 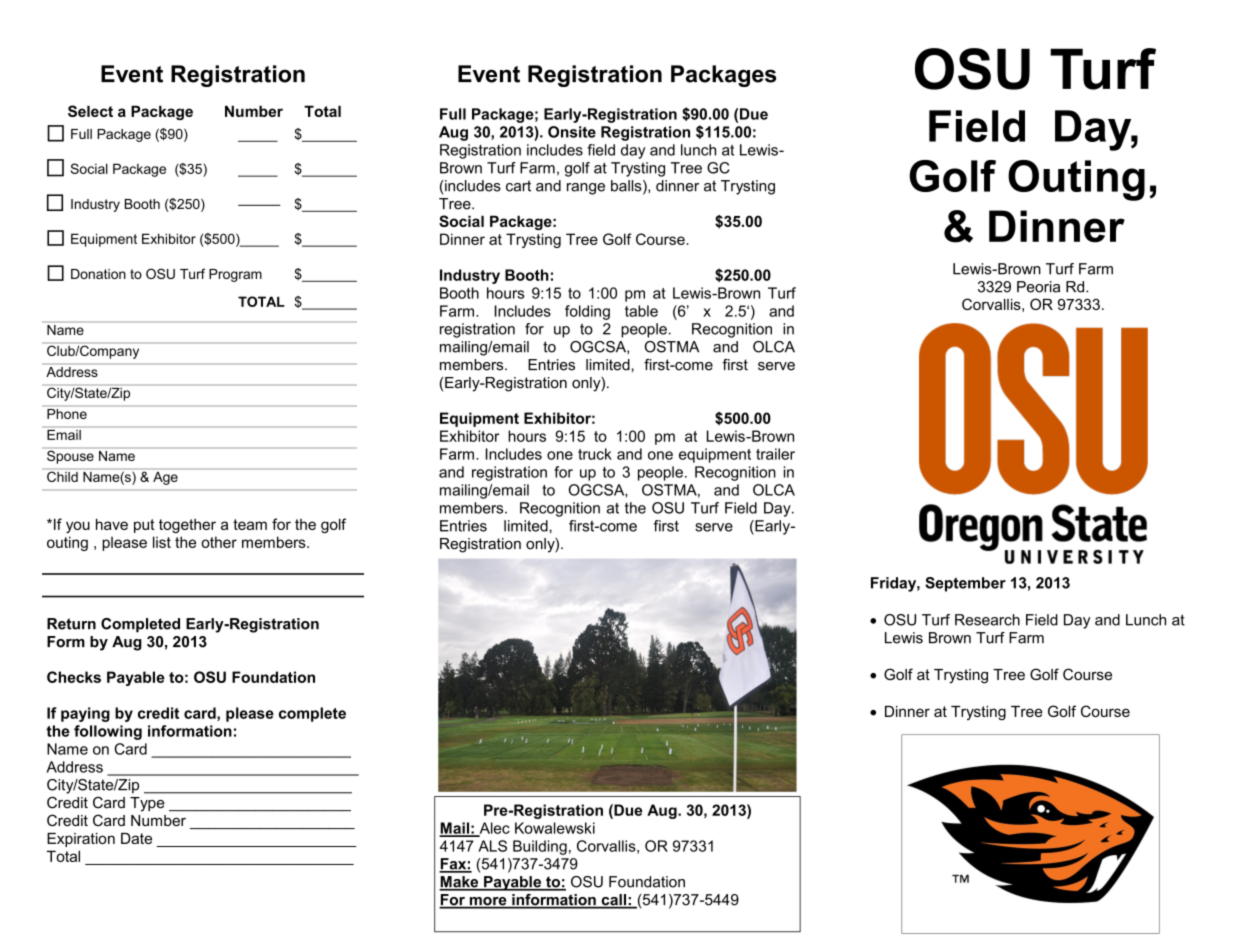 I want to click on truck, so click(x=595, y=454).
